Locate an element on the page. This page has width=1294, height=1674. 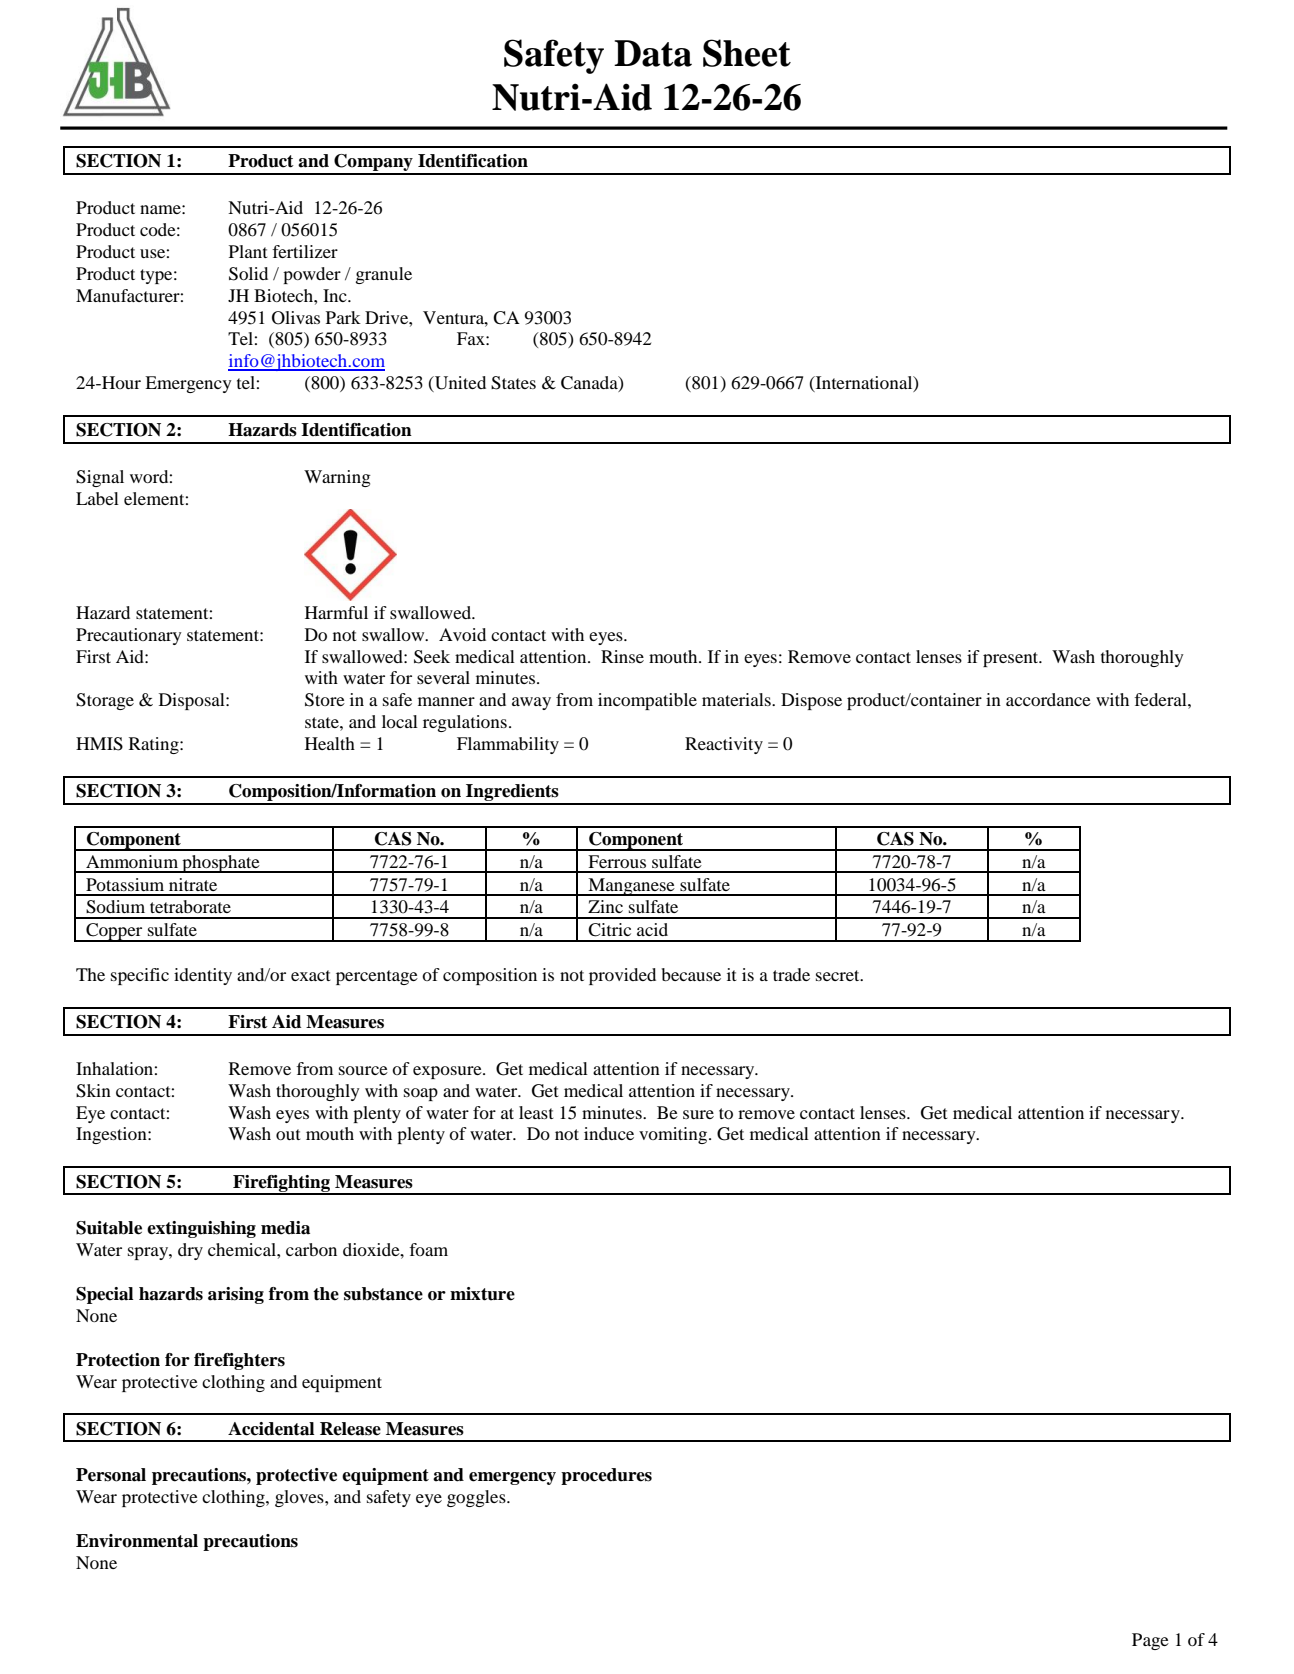
Company is located at coordinates (373, 164).
